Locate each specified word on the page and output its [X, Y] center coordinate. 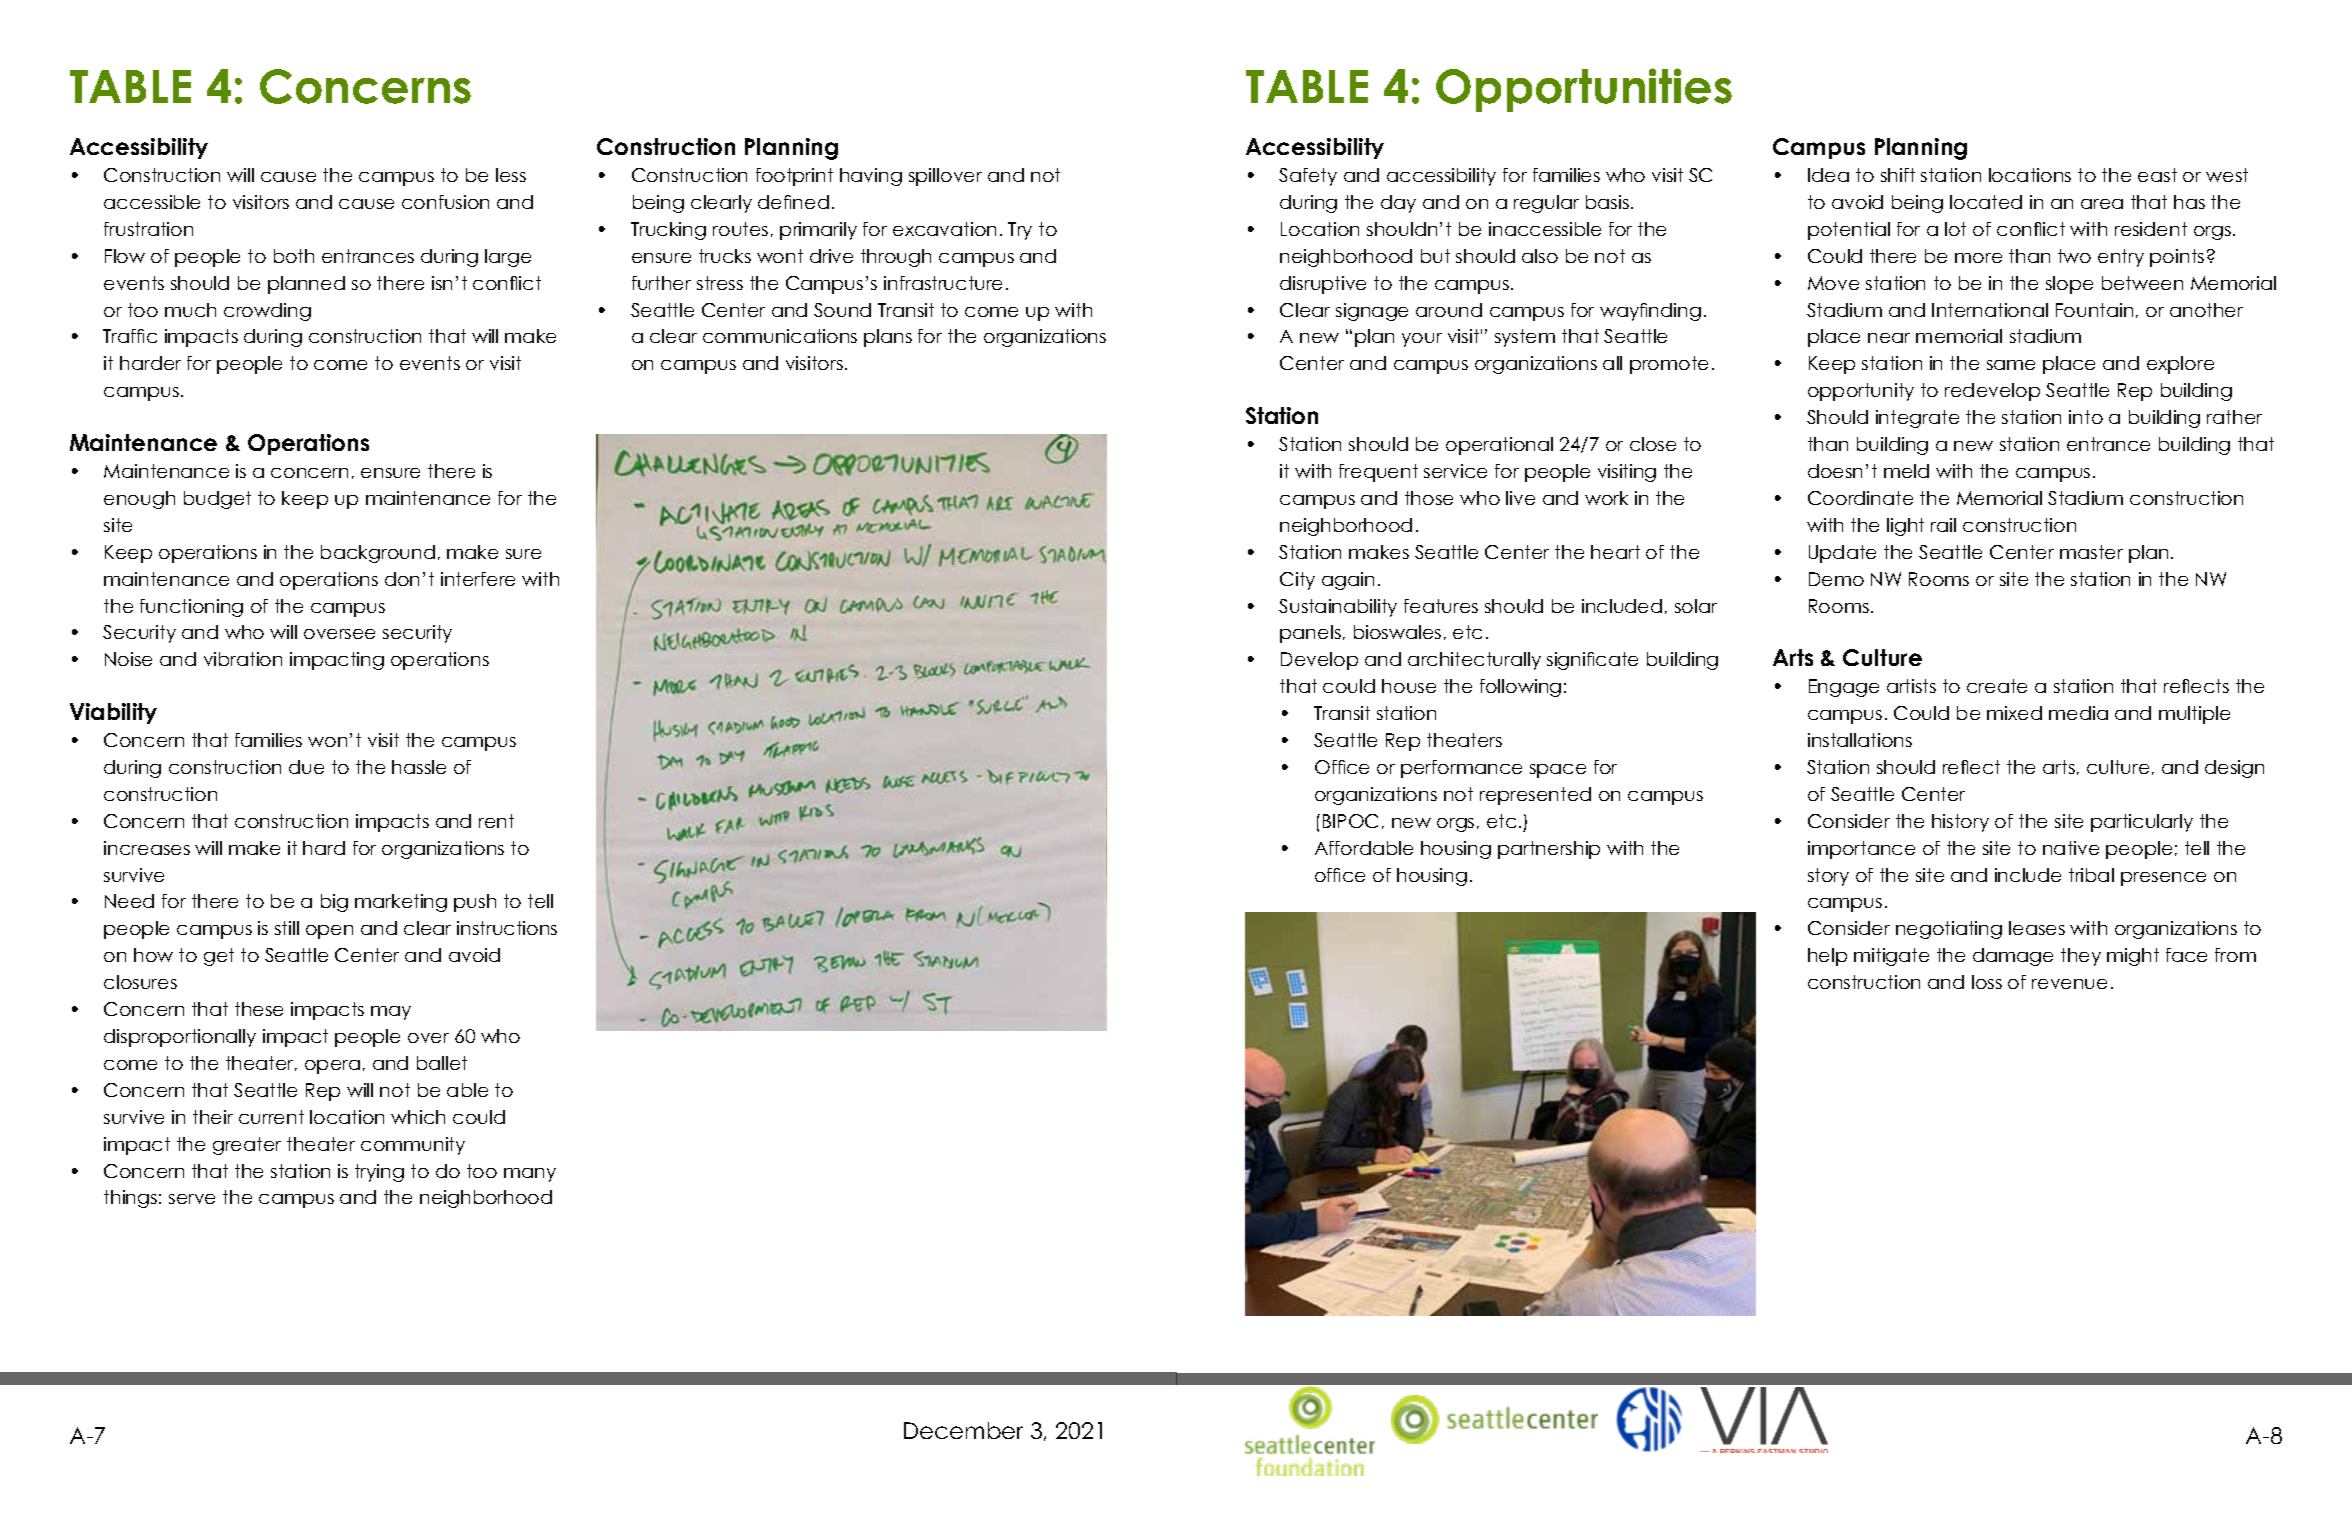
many [530, 1175]
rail [1943, 525]
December [963, 1430]
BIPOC [1350, 821]
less [511, 175]
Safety [1308, 177]
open [329, 932]
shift [1898, 175]
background [378, 554]
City [1297, 581]
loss [1987, 982]
